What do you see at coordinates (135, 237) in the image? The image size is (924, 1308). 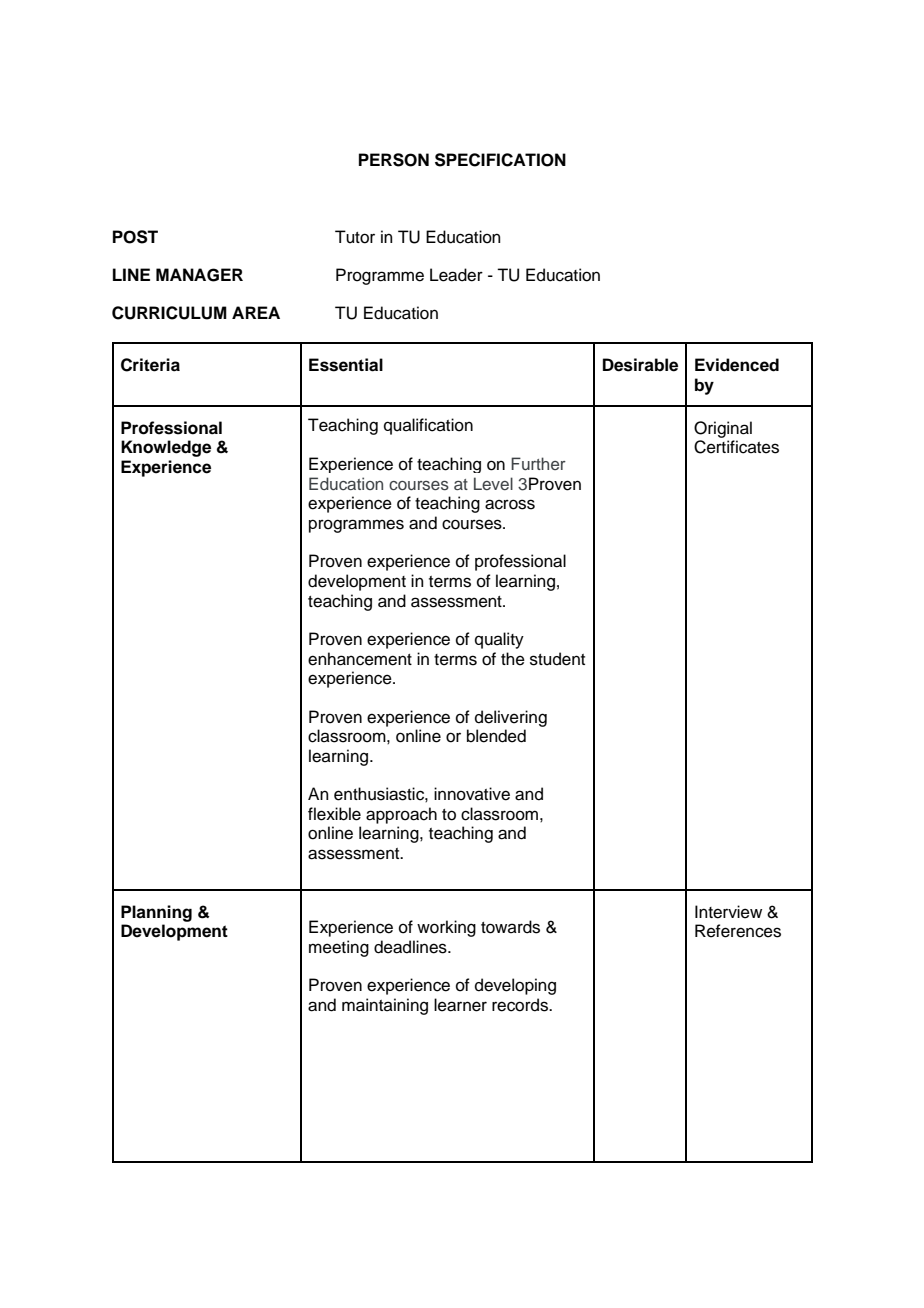 I see `POST` at bounding box center [135, 237].
